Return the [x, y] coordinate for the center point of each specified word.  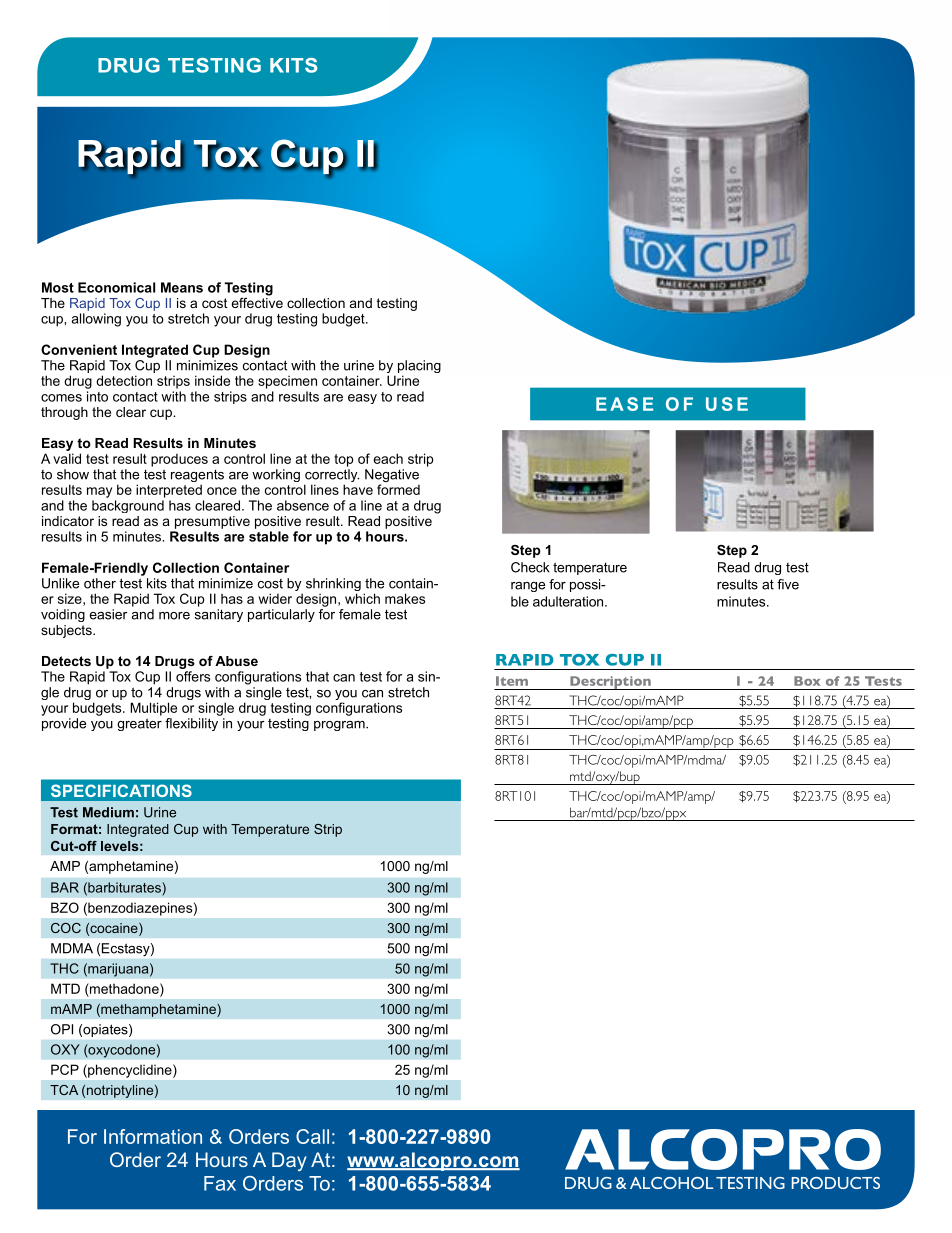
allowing [96, 320]
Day [289, 1161]
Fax [220, 1183]
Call [312, 1136]
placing [419, 368]
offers [193, 676]
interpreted [169, 491]
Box [807, 681]
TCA [64, 1090]
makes [405, 598]
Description [610, 683]
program [340, 726]
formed [398, 489]
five [788, 584]
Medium [108, 812]
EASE [624, 404]
